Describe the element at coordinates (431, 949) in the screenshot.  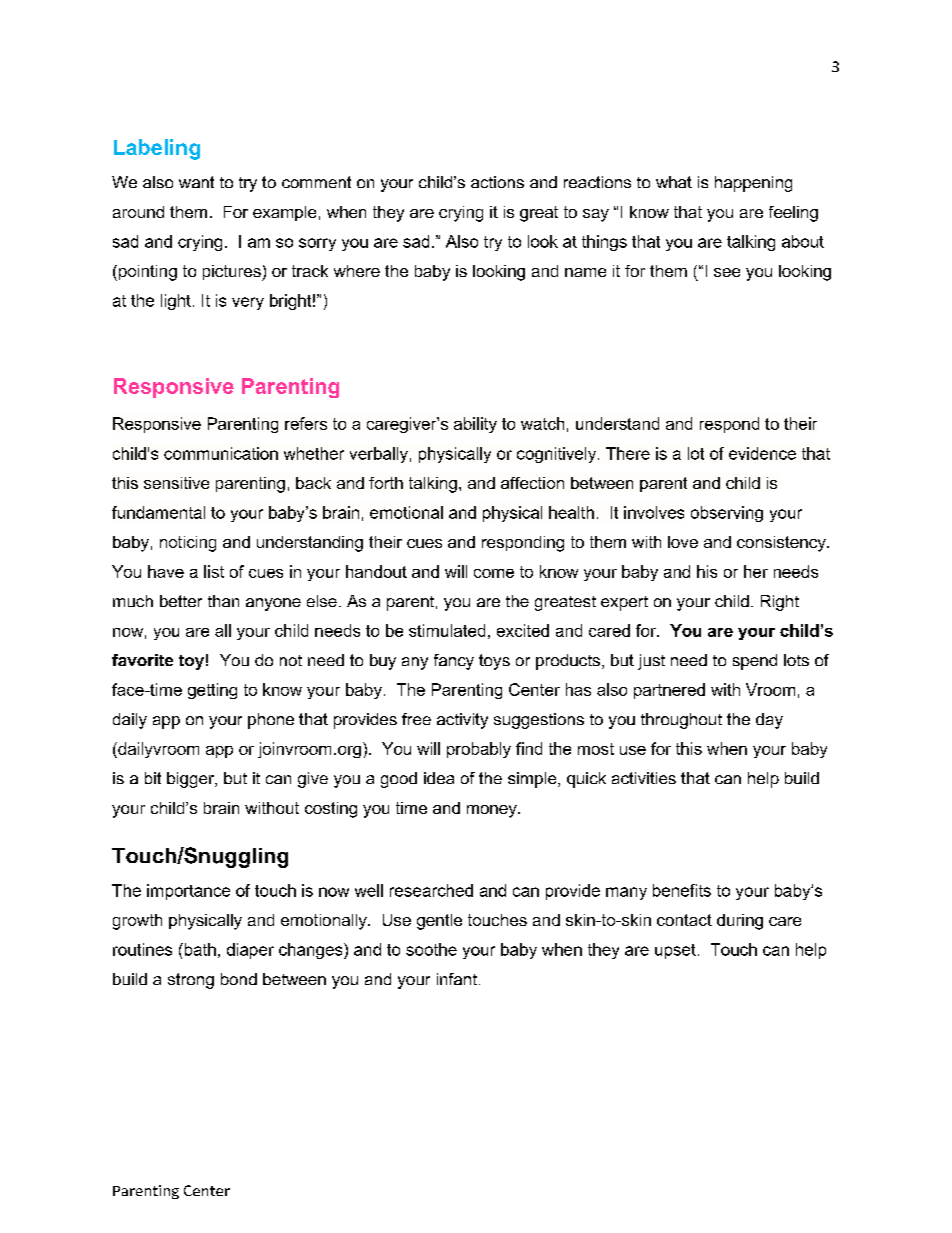
I see `soothe` at that location.
